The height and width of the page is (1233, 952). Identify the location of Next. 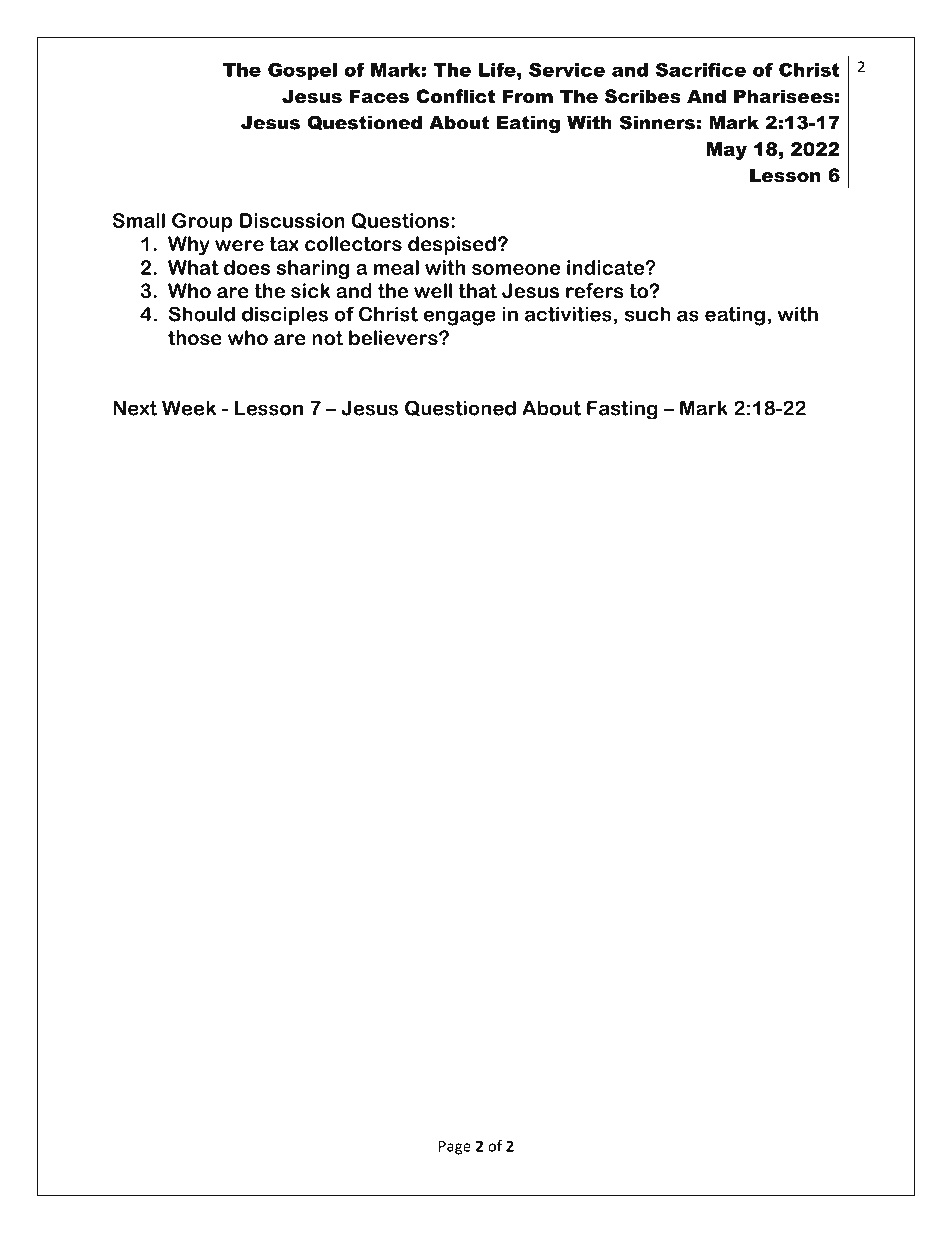
(135, 408).
